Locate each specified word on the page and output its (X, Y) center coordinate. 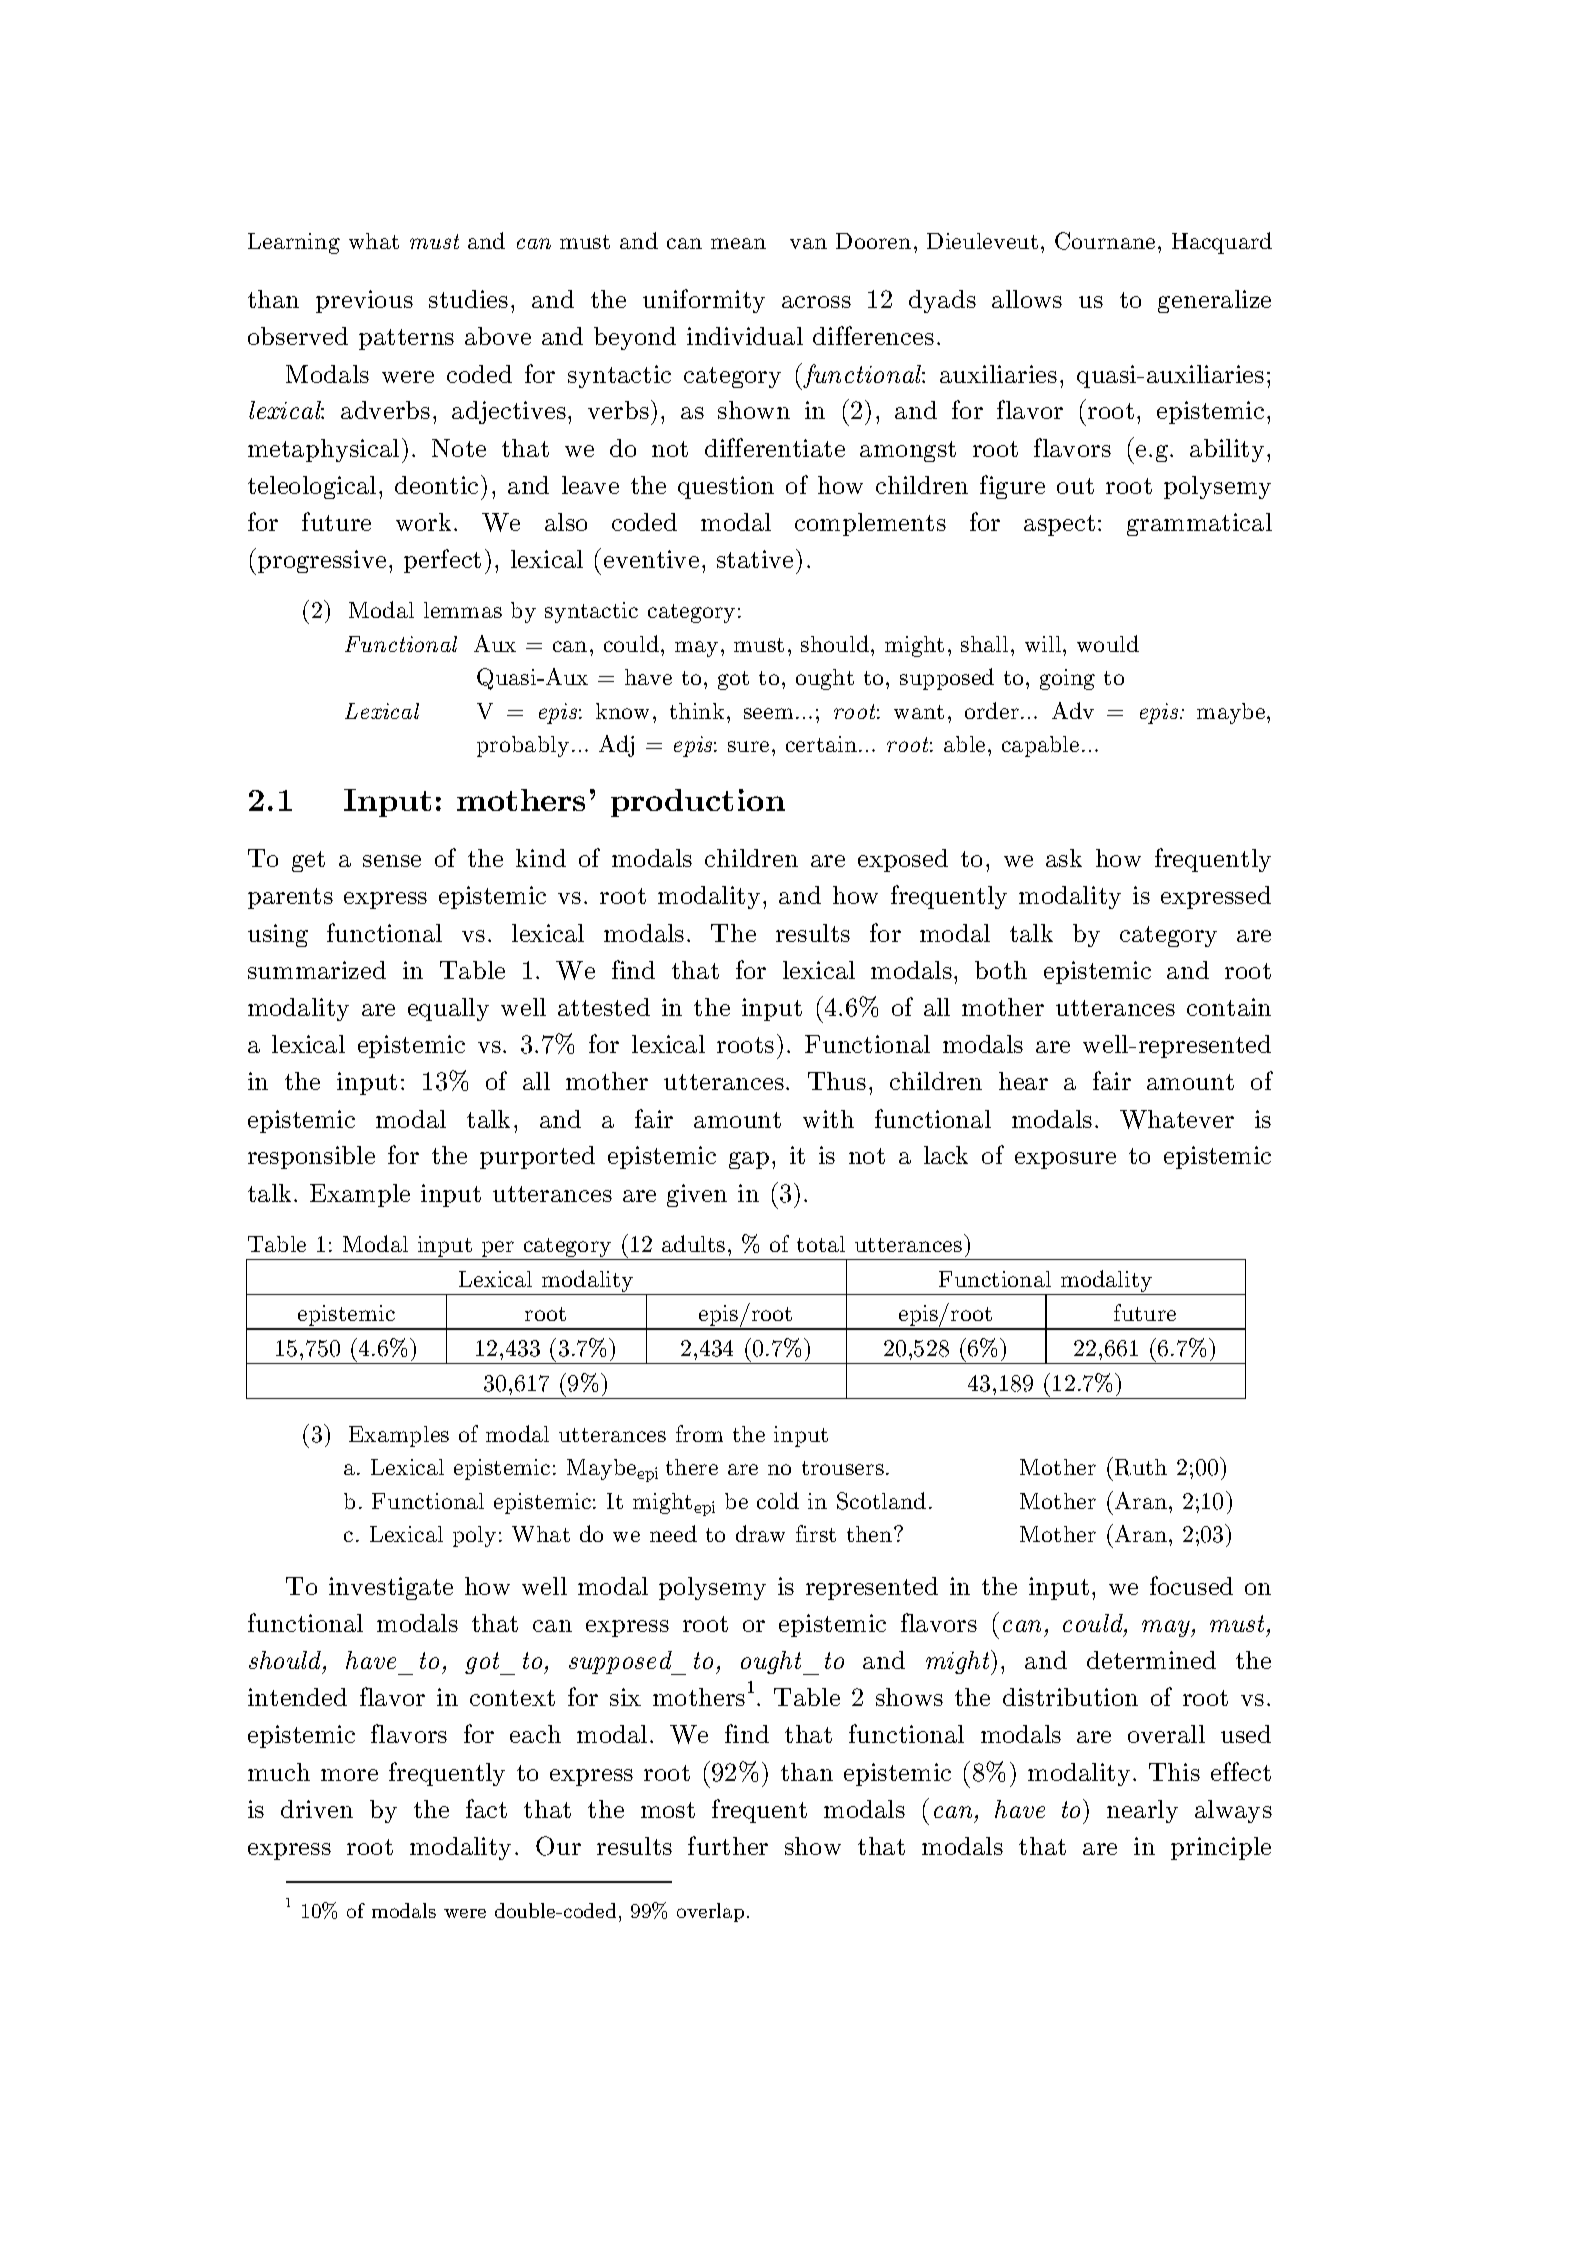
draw (760, 1533)
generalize (1214, 301)
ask (1064, 858)
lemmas (463, 610)
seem (768, 713)
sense (392, 861)
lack (946, 1155)
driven (317, 1809)
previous (364, 301)
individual (745, 336)
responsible (311, 1157)
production (698, 803)
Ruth (1141, 1467)
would (1108, 643)
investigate (391, 1588)
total (821, 1244)
